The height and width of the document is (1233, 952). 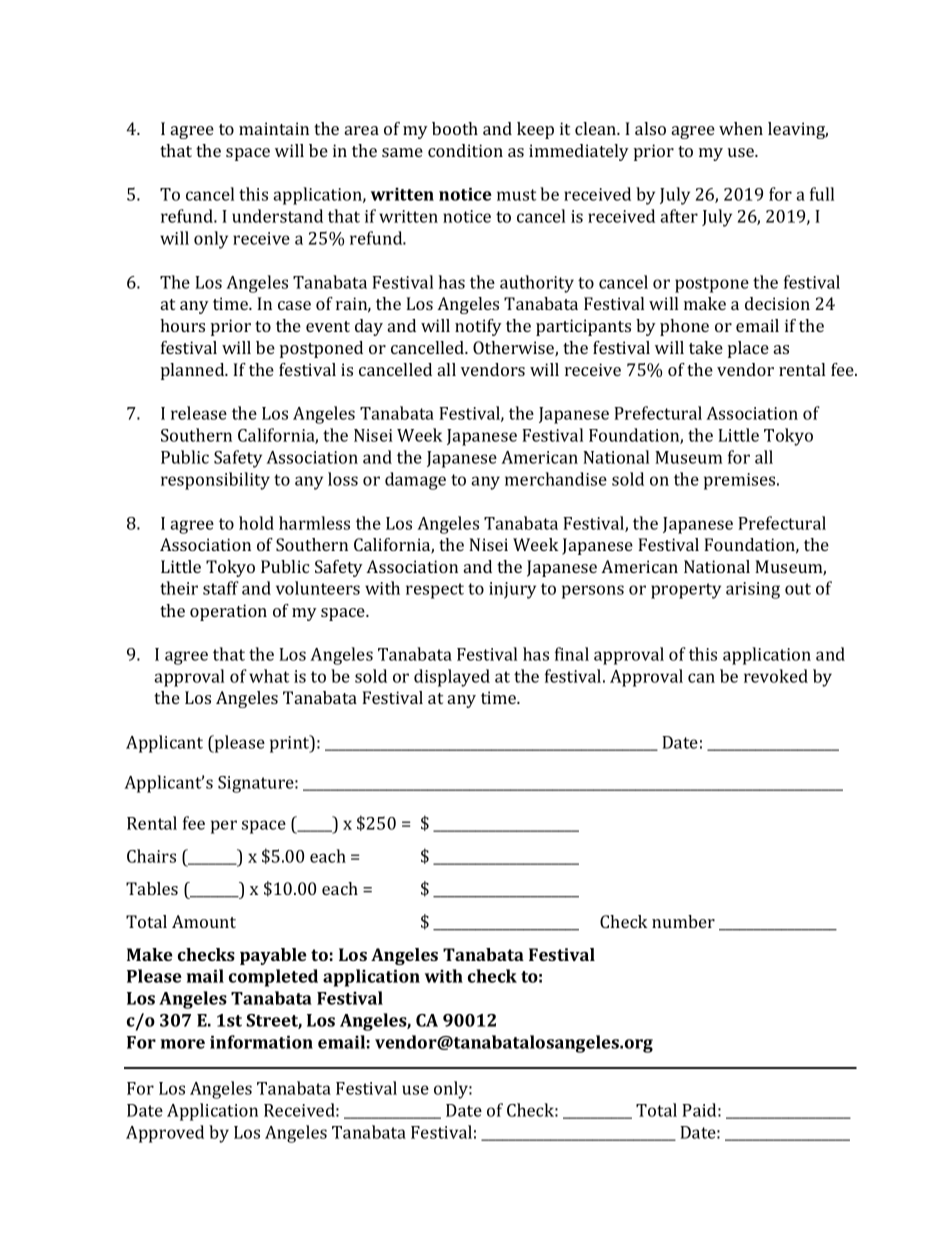 I want to click on revoked, so click(x=776, y=676).
